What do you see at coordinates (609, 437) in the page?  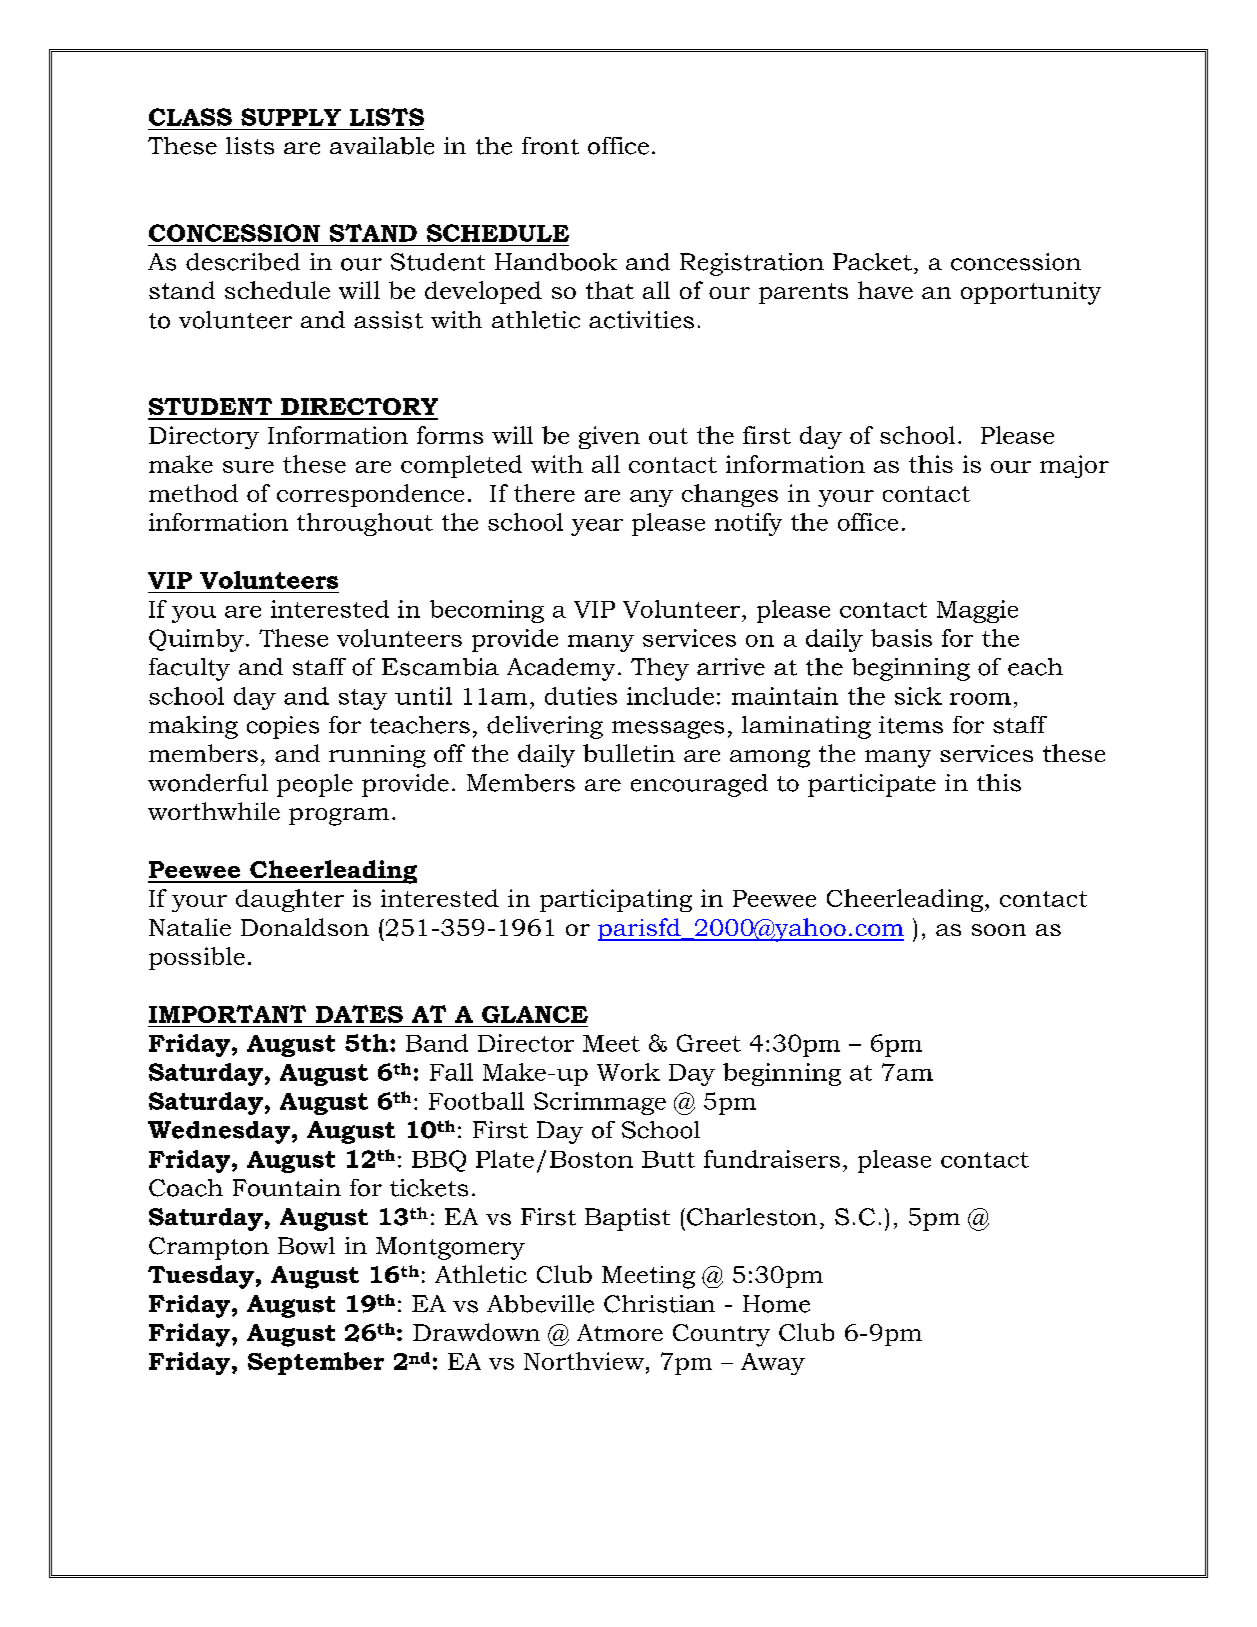 I see `given` at bounding box center [609, 437].
